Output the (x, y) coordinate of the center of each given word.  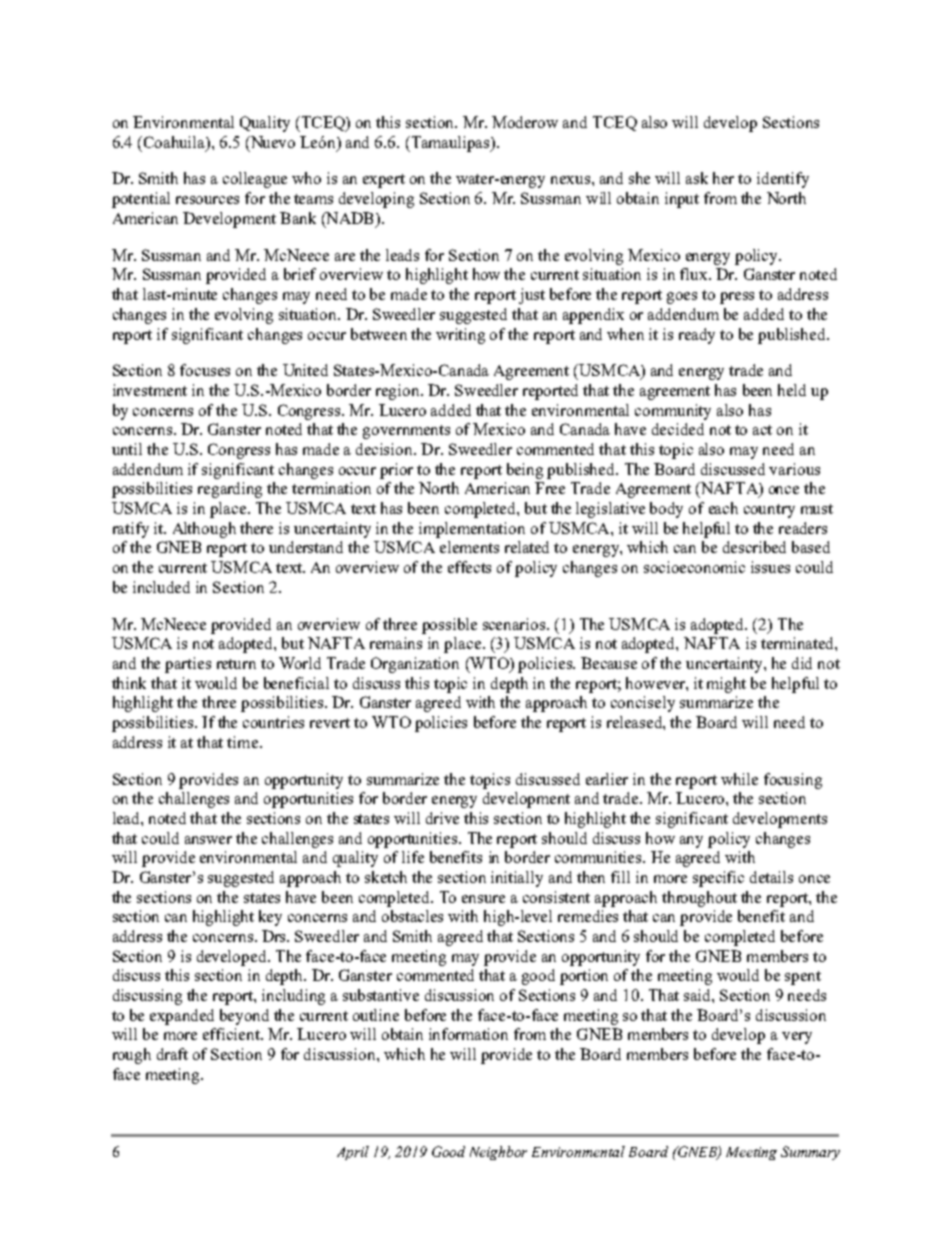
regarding (230, 490)
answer (208, 840)
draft (172, 1054)
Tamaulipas (450, 144)
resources (207, 200)
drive (442, 818)
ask (697, 178)
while (739, 779)
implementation (472, 530)
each (723, 508)
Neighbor (498, 1153)
